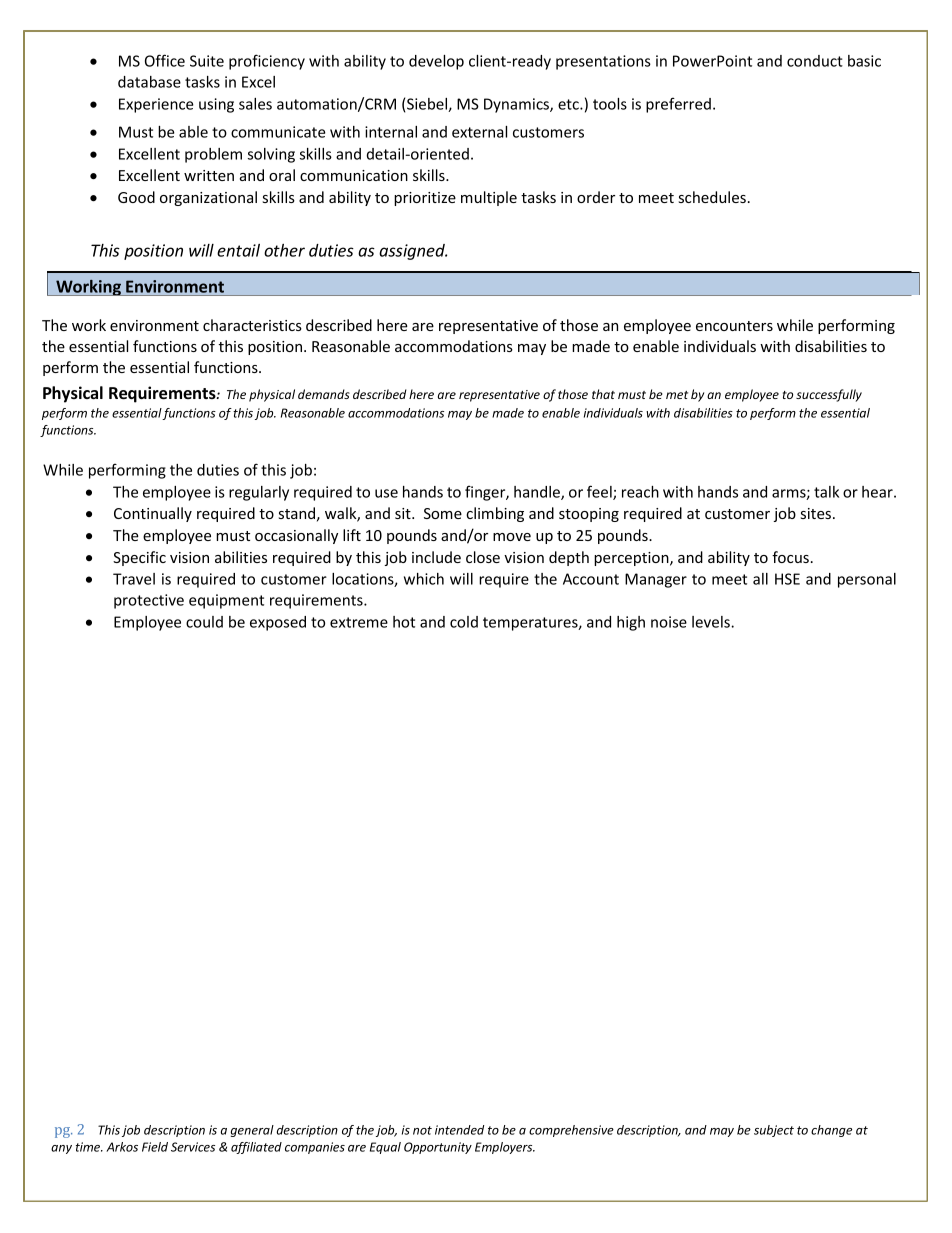 The width and height of the screenshot is (952, 1233). Describe the element at coordinates (436, 62) in the screenshot. I see `develop` at that location.
